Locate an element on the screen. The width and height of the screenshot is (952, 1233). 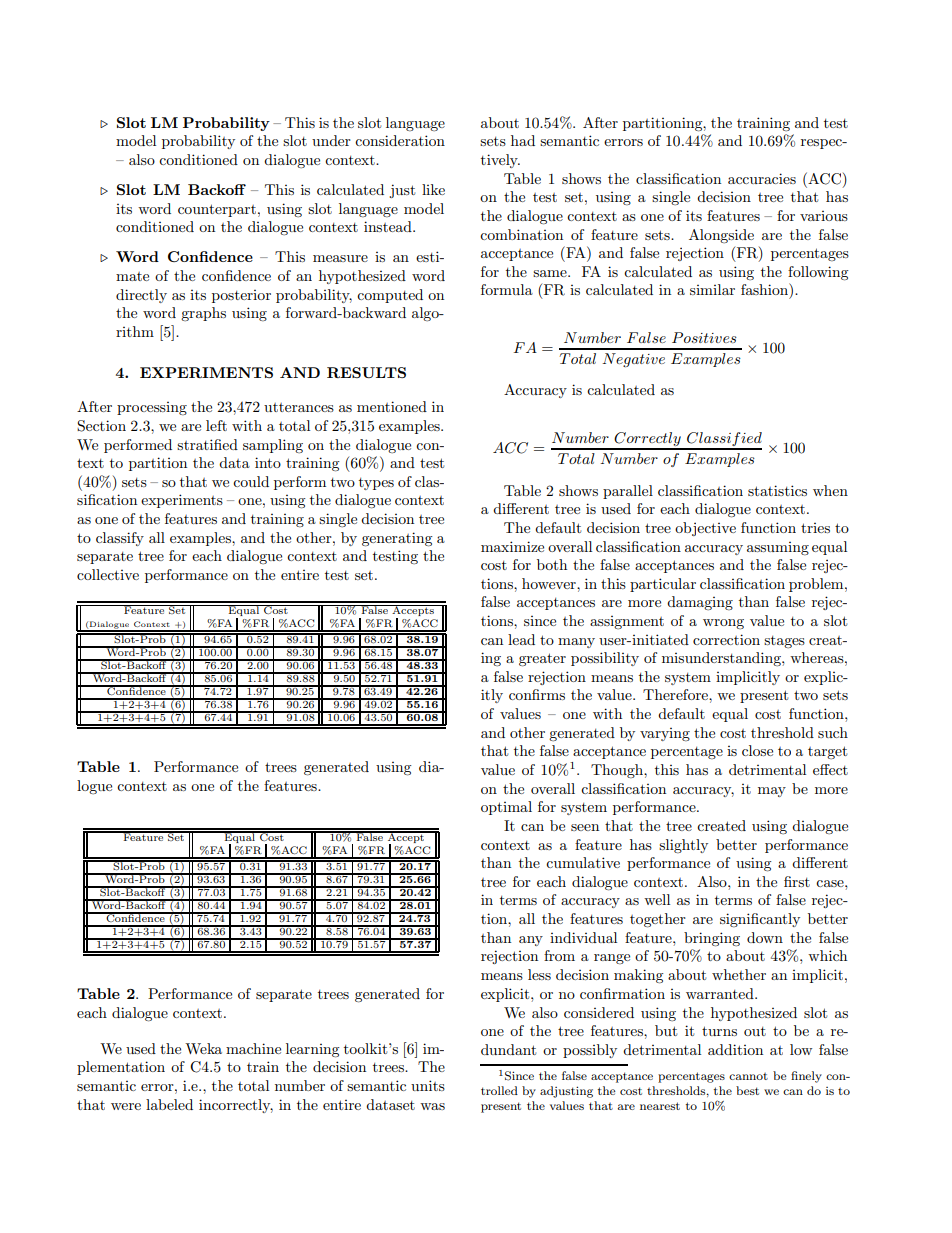
cumulative is located at coordinates (583, 862).
